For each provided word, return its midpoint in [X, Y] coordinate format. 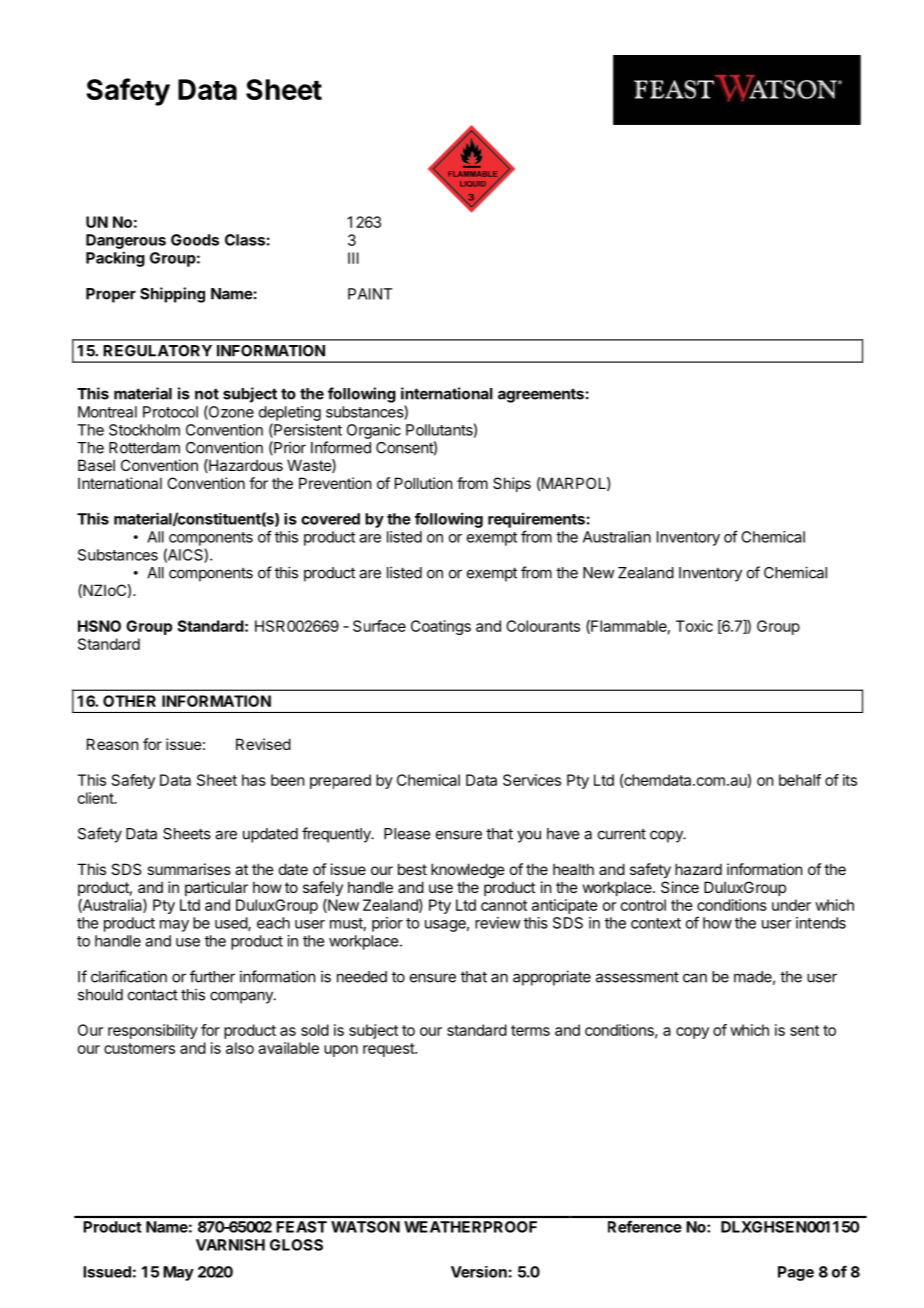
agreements [541, 395]
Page [796, 1273]
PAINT [370, 294]
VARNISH [230, 1245]
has [254, 780]
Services [532, 780]
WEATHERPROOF [470, 1227]
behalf [800, 780]
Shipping [172, 295]
